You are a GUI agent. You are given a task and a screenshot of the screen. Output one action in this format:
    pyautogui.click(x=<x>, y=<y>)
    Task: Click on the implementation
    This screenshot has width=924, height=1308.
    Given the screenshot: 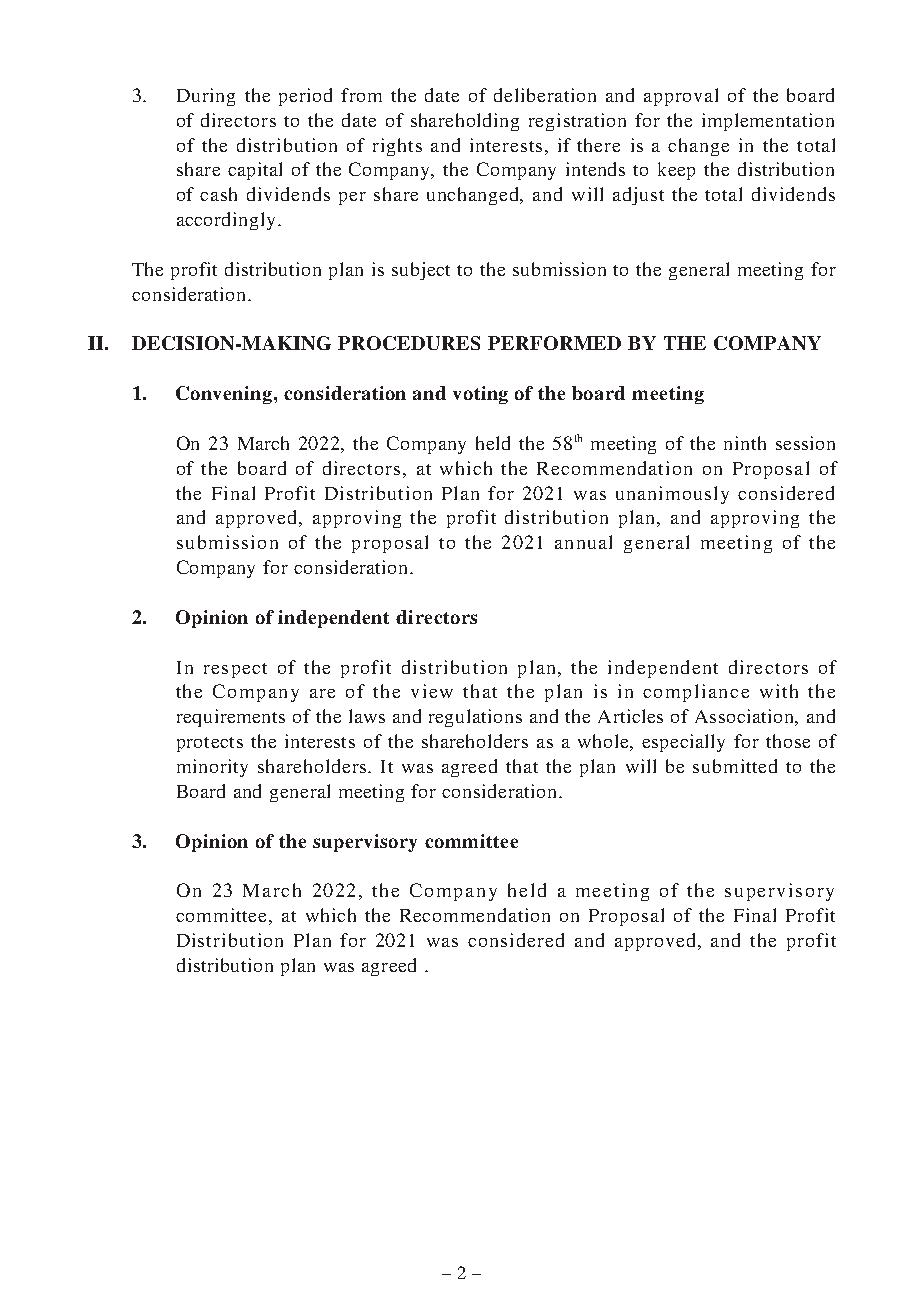 What is the action you would take?
    pyautogui.click(x=768, y=122)
